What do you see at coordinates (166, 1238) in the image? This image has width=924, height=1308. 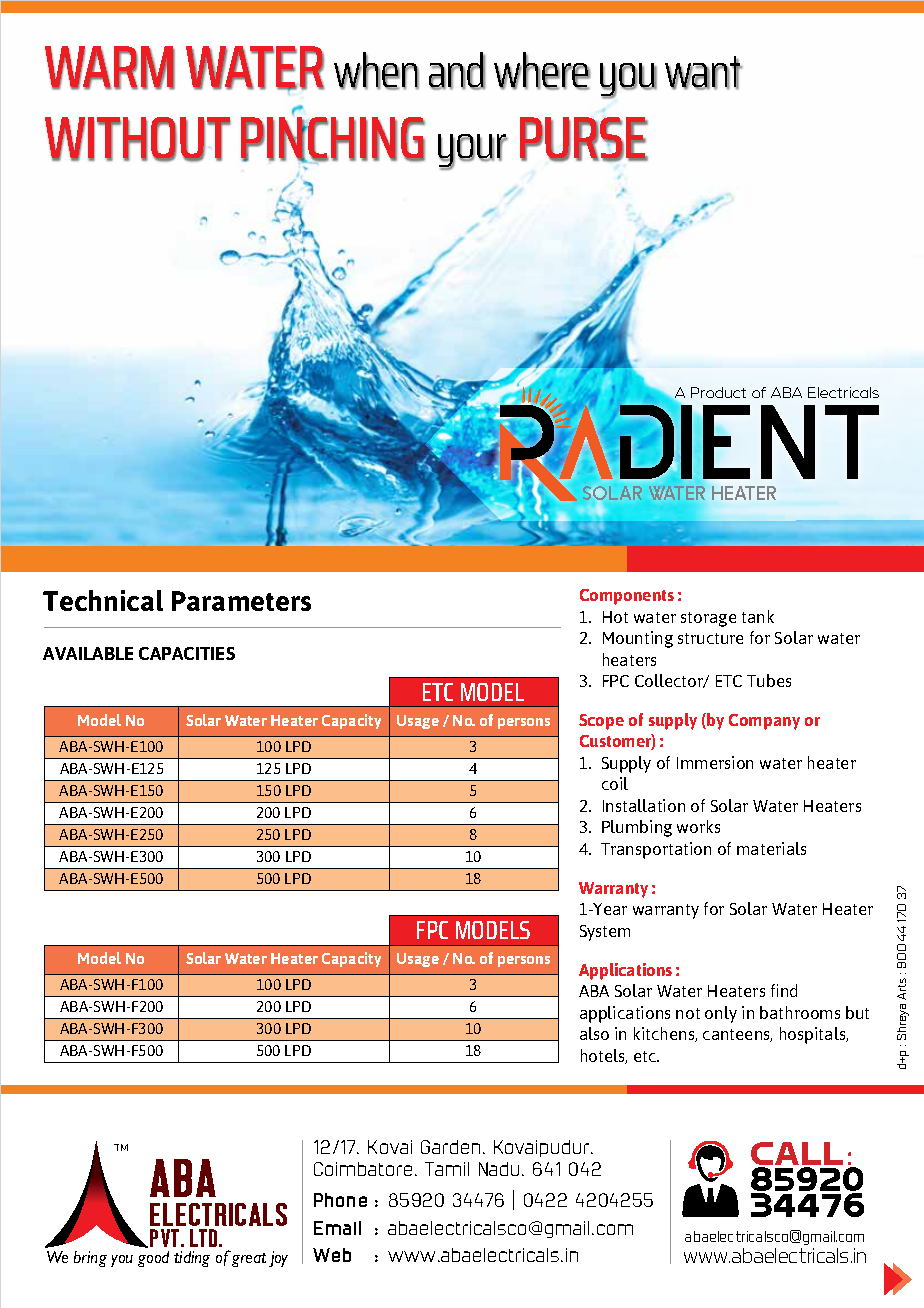 I see `PVT` at bounding box center [166, 1238].
